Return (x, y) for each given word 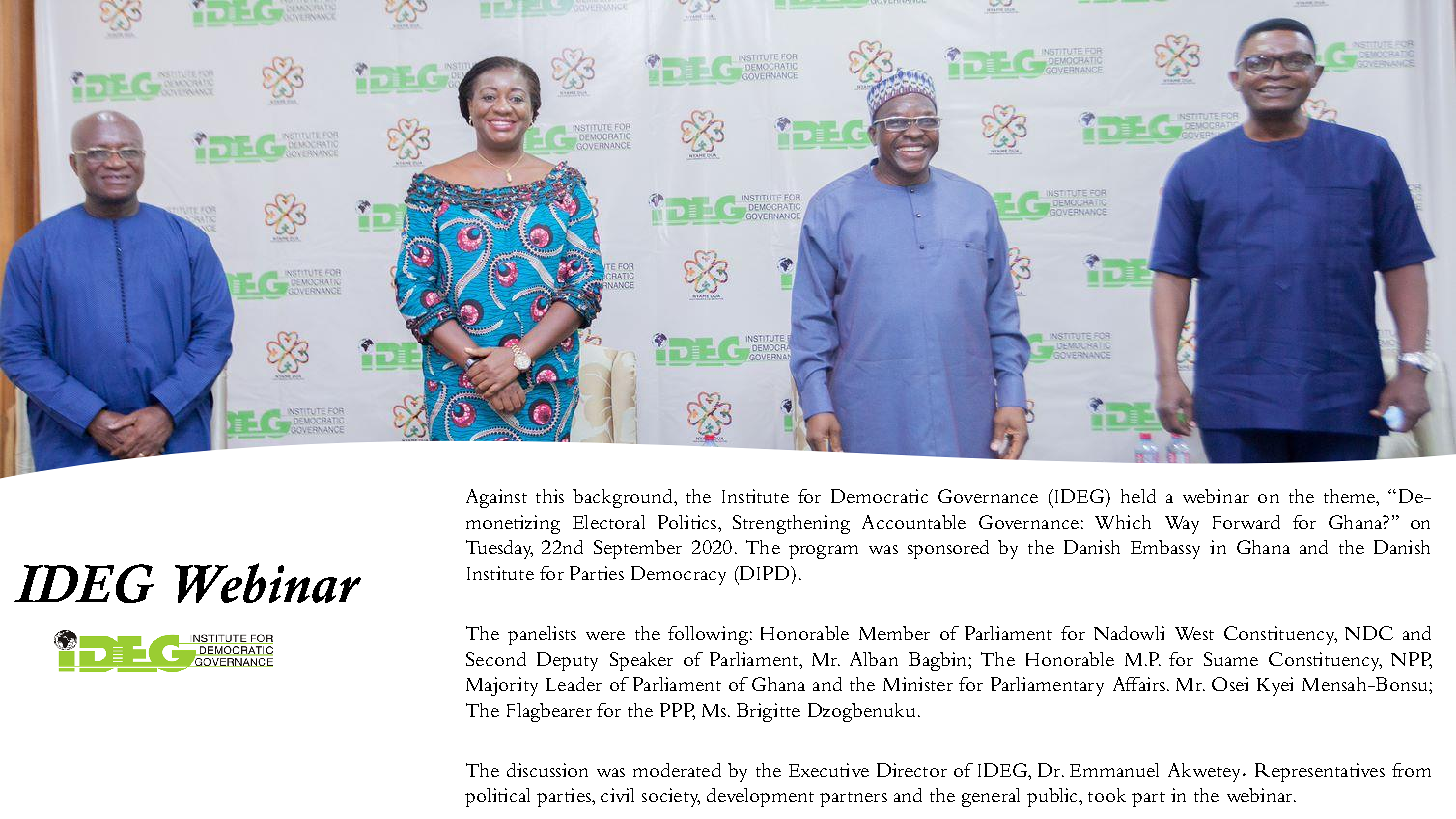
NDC (1369, 633)
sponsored (948, 549)
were (605, 635)
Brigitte (768, 712)
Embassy (1165, 549)
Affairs (1139, 684)
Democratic (879, 496)
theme (1351, 497)
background (624, 498)
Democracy (678, 575)
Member (894, 633)
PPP (677, 711)
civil (617, 795)
